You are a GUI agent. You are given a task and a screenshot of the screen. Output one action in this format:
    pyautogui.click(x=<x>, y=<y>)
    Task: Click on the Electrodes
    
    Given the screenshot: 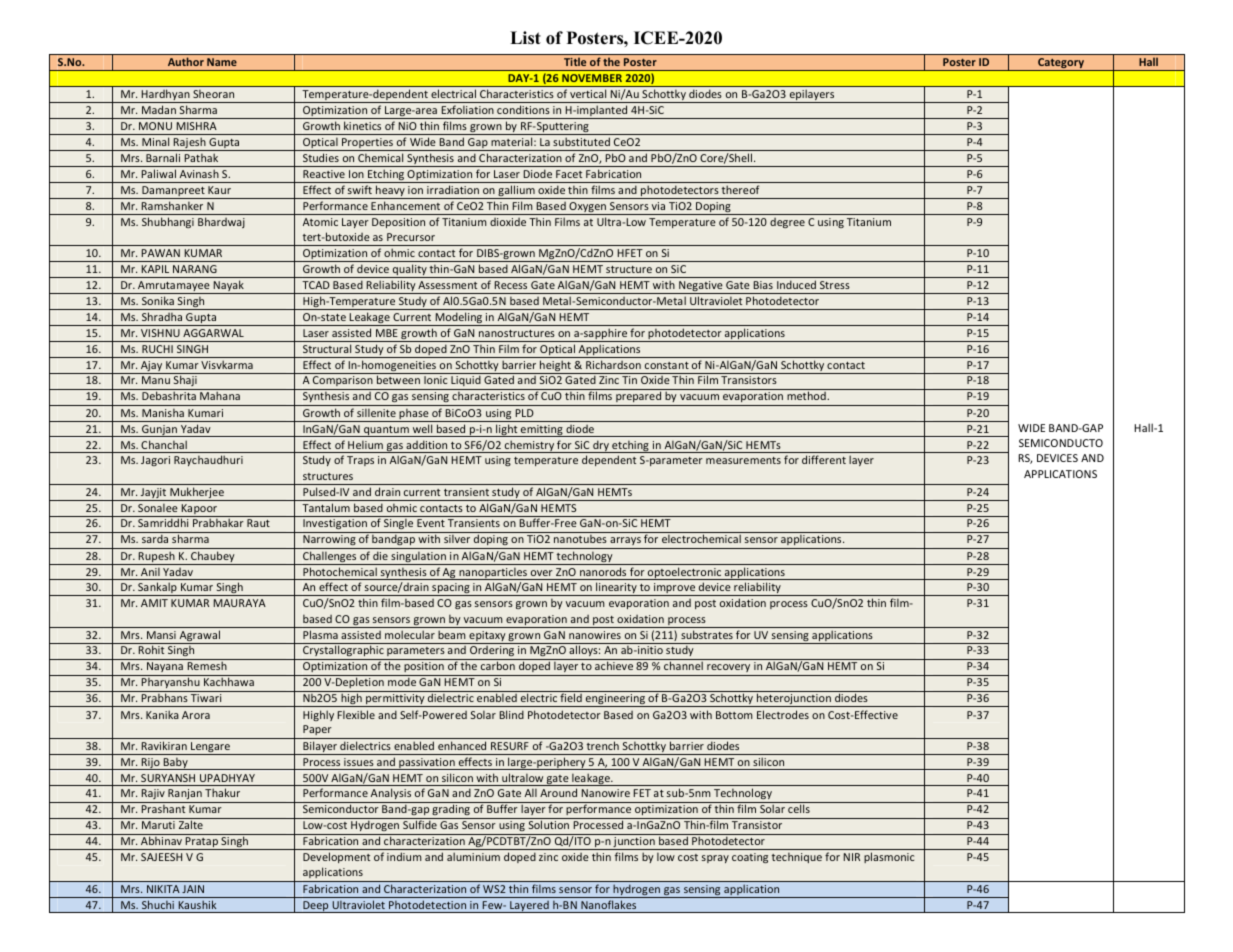 What is the action you would take?
    pyautogui.click(x=783, y=714)
